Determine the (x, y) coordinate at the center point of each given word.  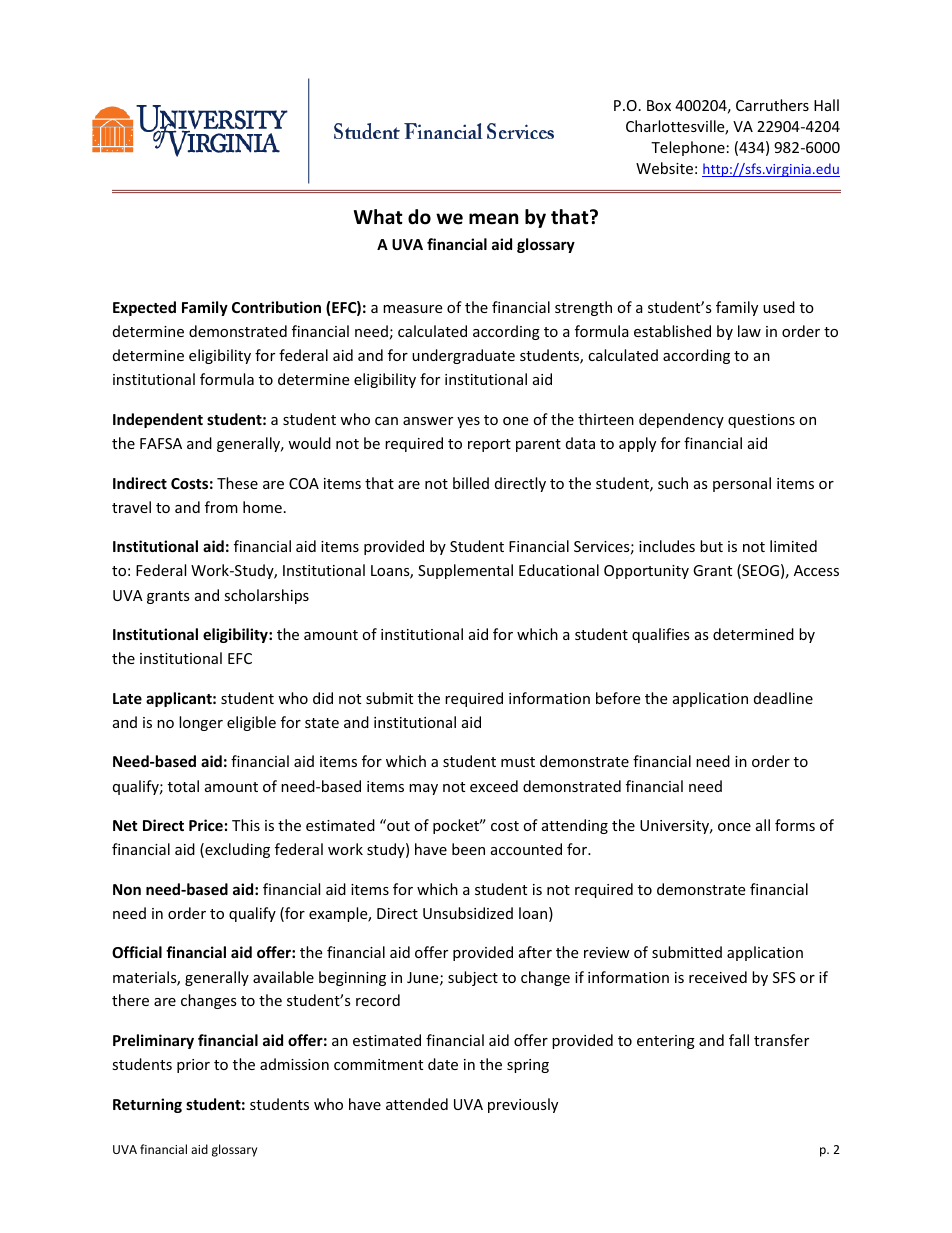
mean (493, 219)
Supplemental (465, 571)
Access (816, 570)
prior (193, 1066)
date (443, 1064)
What (378, 217)
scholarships (266, 596)
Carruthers (772, 105)
